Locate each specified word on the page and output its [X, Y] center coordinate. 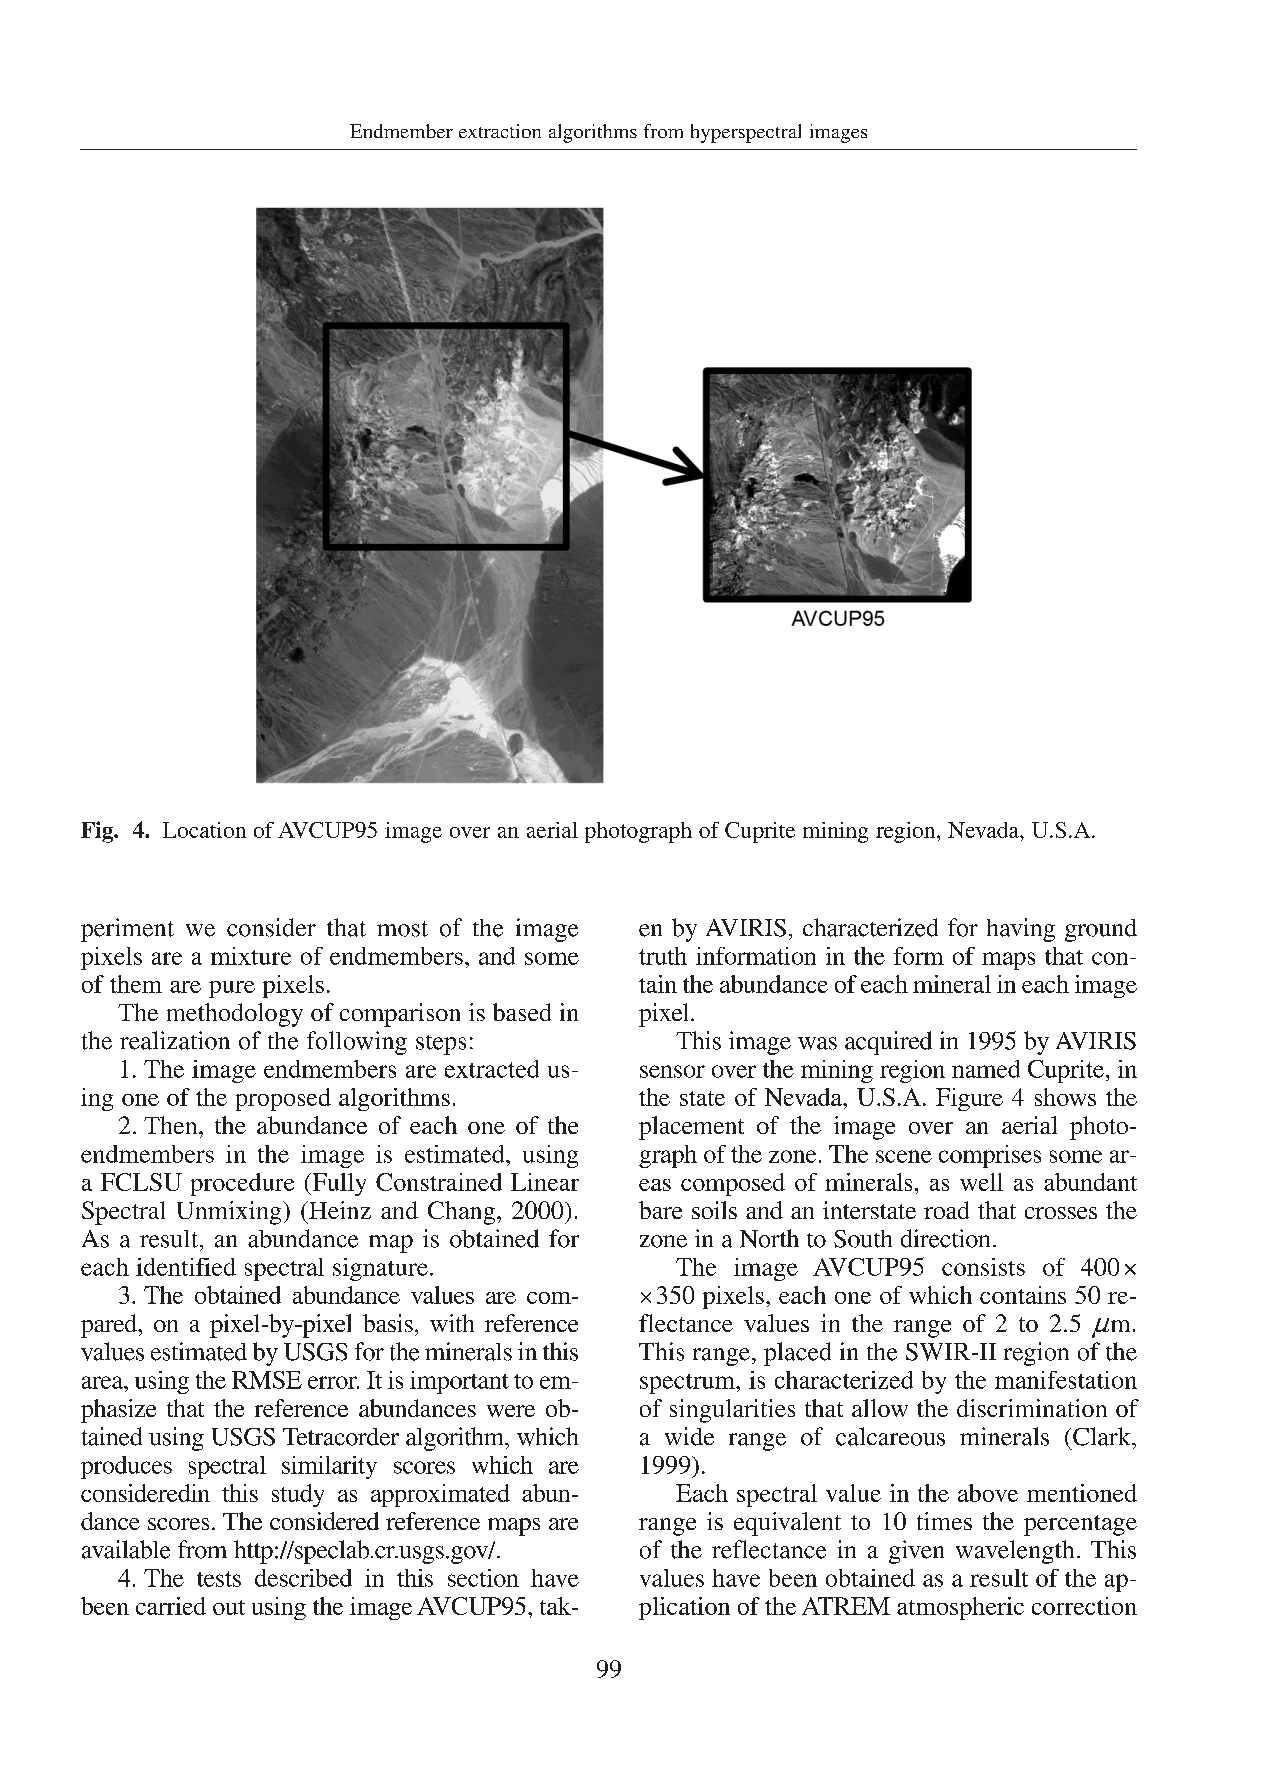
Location [204, 830]
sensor [672, 1071]
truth [663, 956]
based [522, 1012]
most [402, 929]
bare [660, 1210]
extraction [500, 131]
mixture [251, 956]
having [1021, 930]
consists [983, 1267]
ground [1101, 930]
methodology [235, 1015]
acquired [888, 1043]
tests [219, 1579]
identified [186, 1267]
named [986, 1069]
